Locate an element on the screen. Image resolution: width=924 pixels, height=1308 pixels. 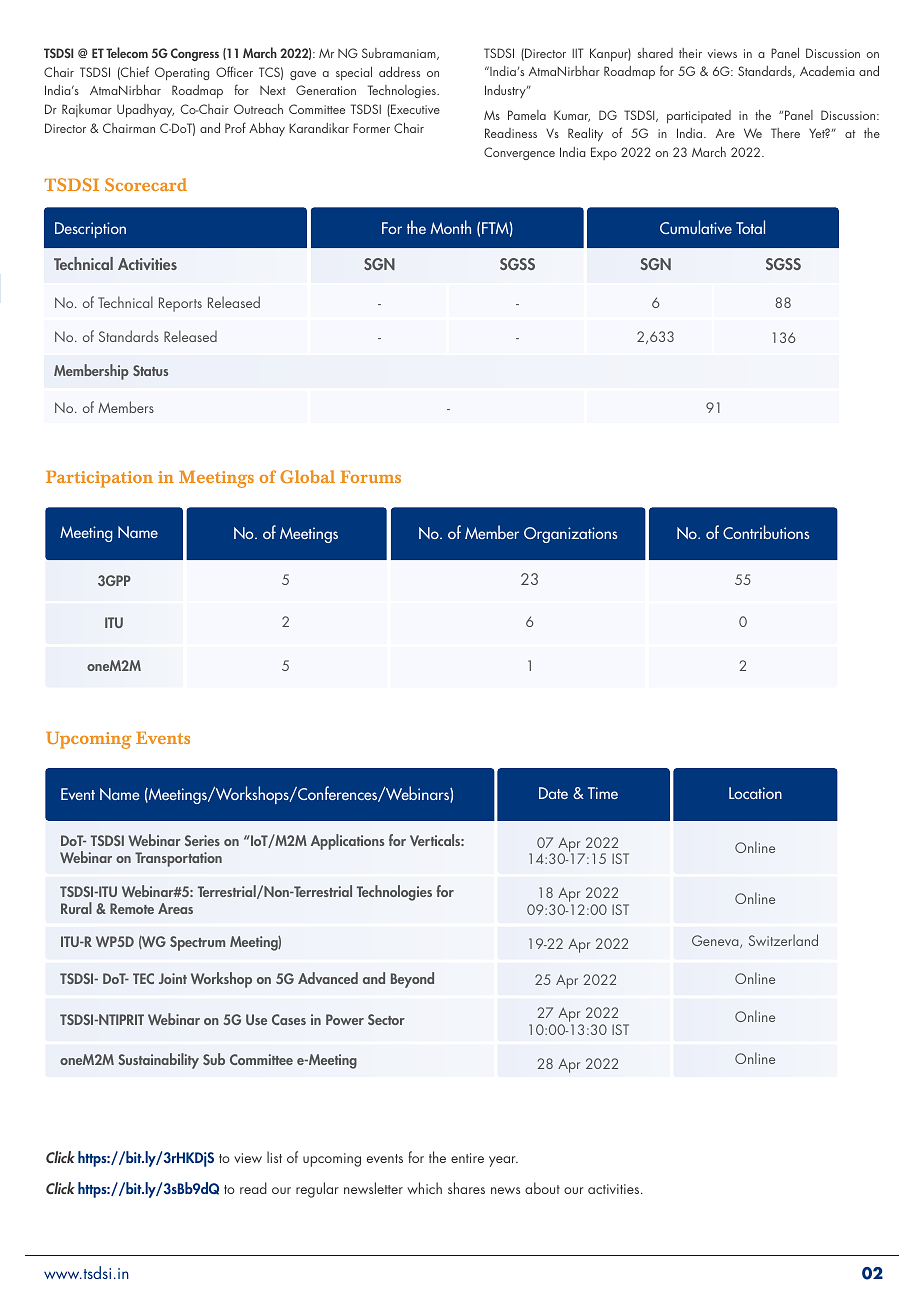
Participation is located at coordinates (99, 479).
